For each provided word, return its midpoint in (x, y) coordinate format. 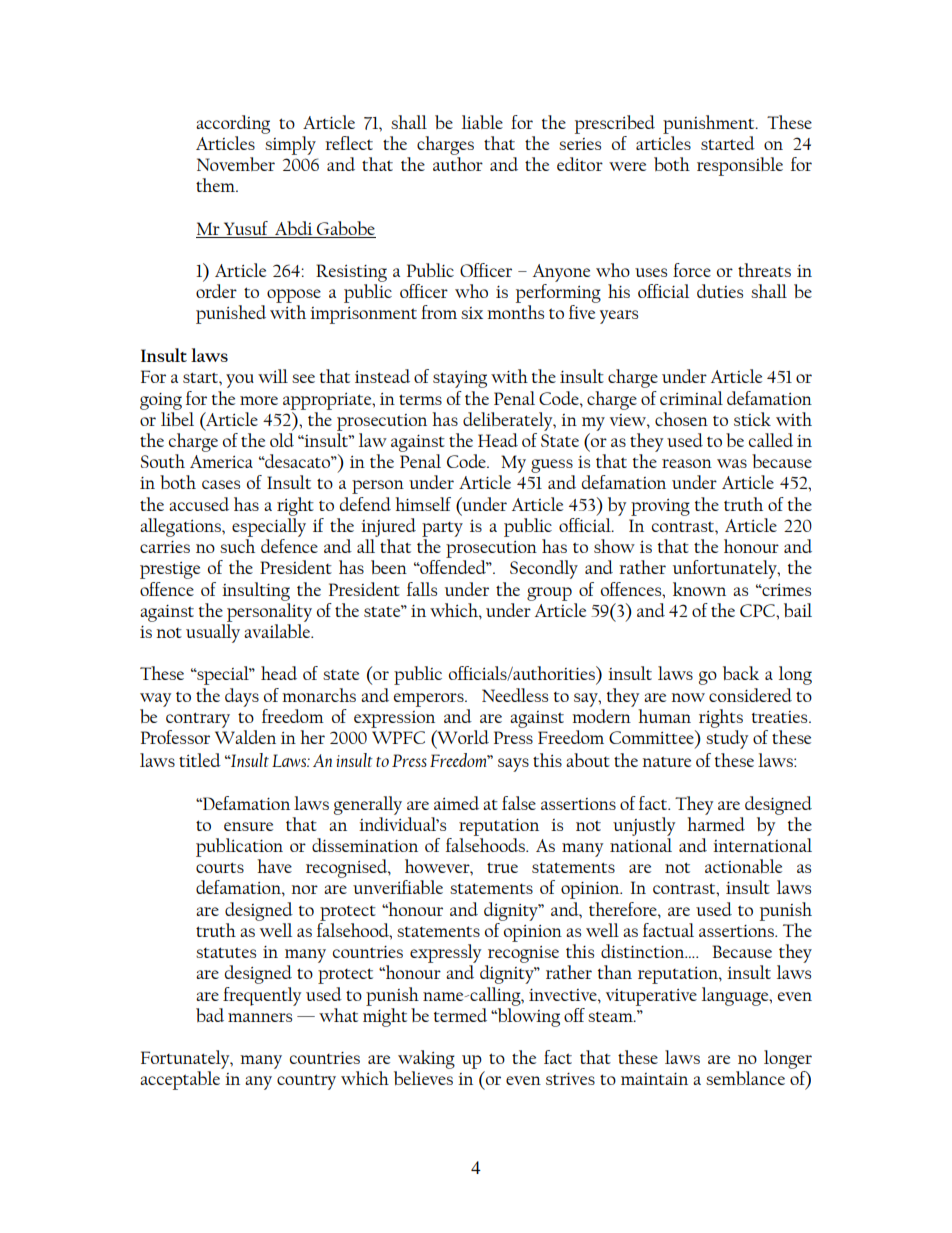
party (442, 529)
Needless (515, 695)
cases (221, 484)
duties (720, 291)
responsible (740, 166)
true (502, 867)
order (216, 291)
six (472, 313)
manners (260, 1017)
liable (482, 122)
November (236, 164)
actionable (743, 866)
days (242, 697)
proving (660, 507)
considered (750, 695)
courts (220, 867)
